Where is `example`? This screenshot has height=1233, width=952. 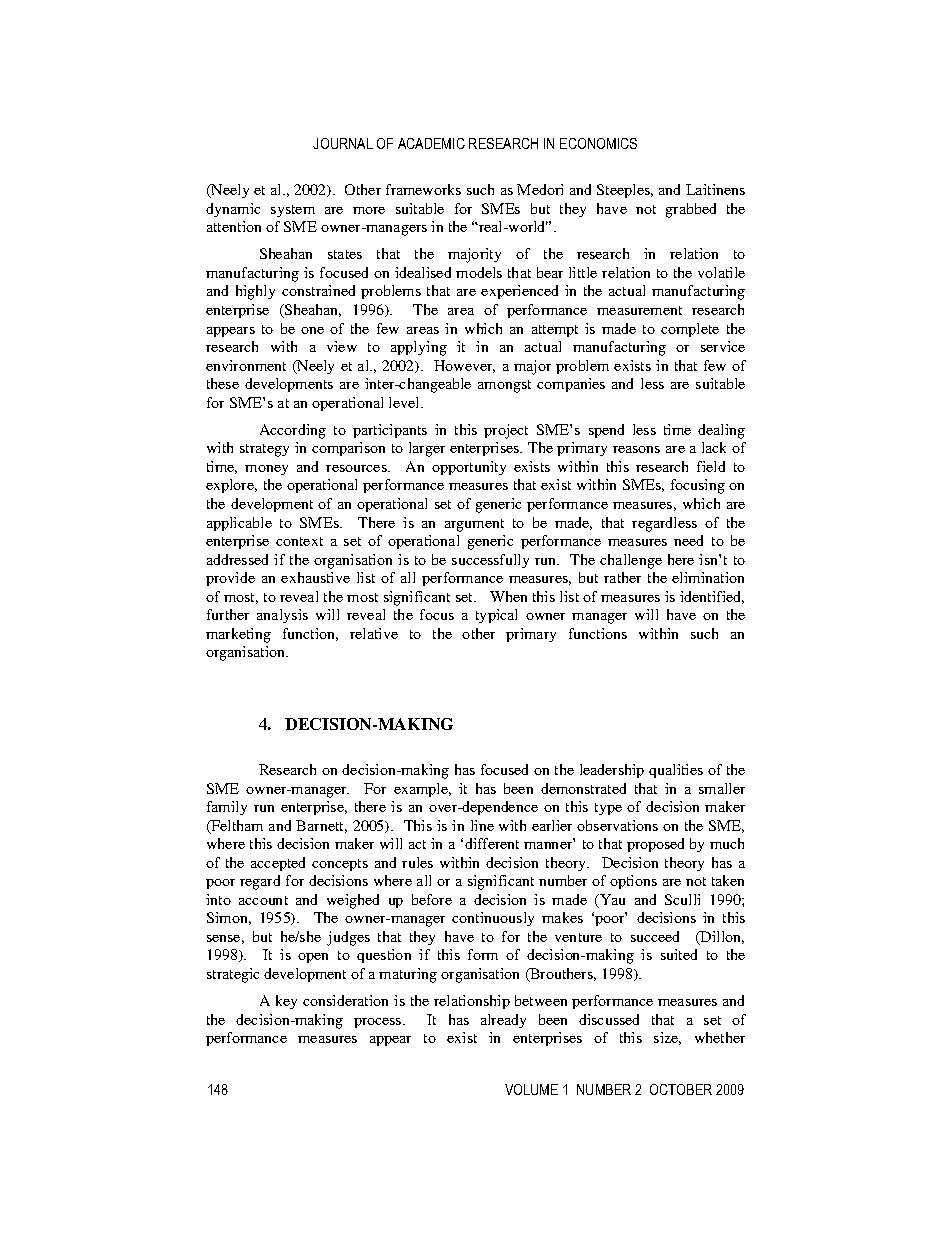 example is located at coordinates (422, 790).
